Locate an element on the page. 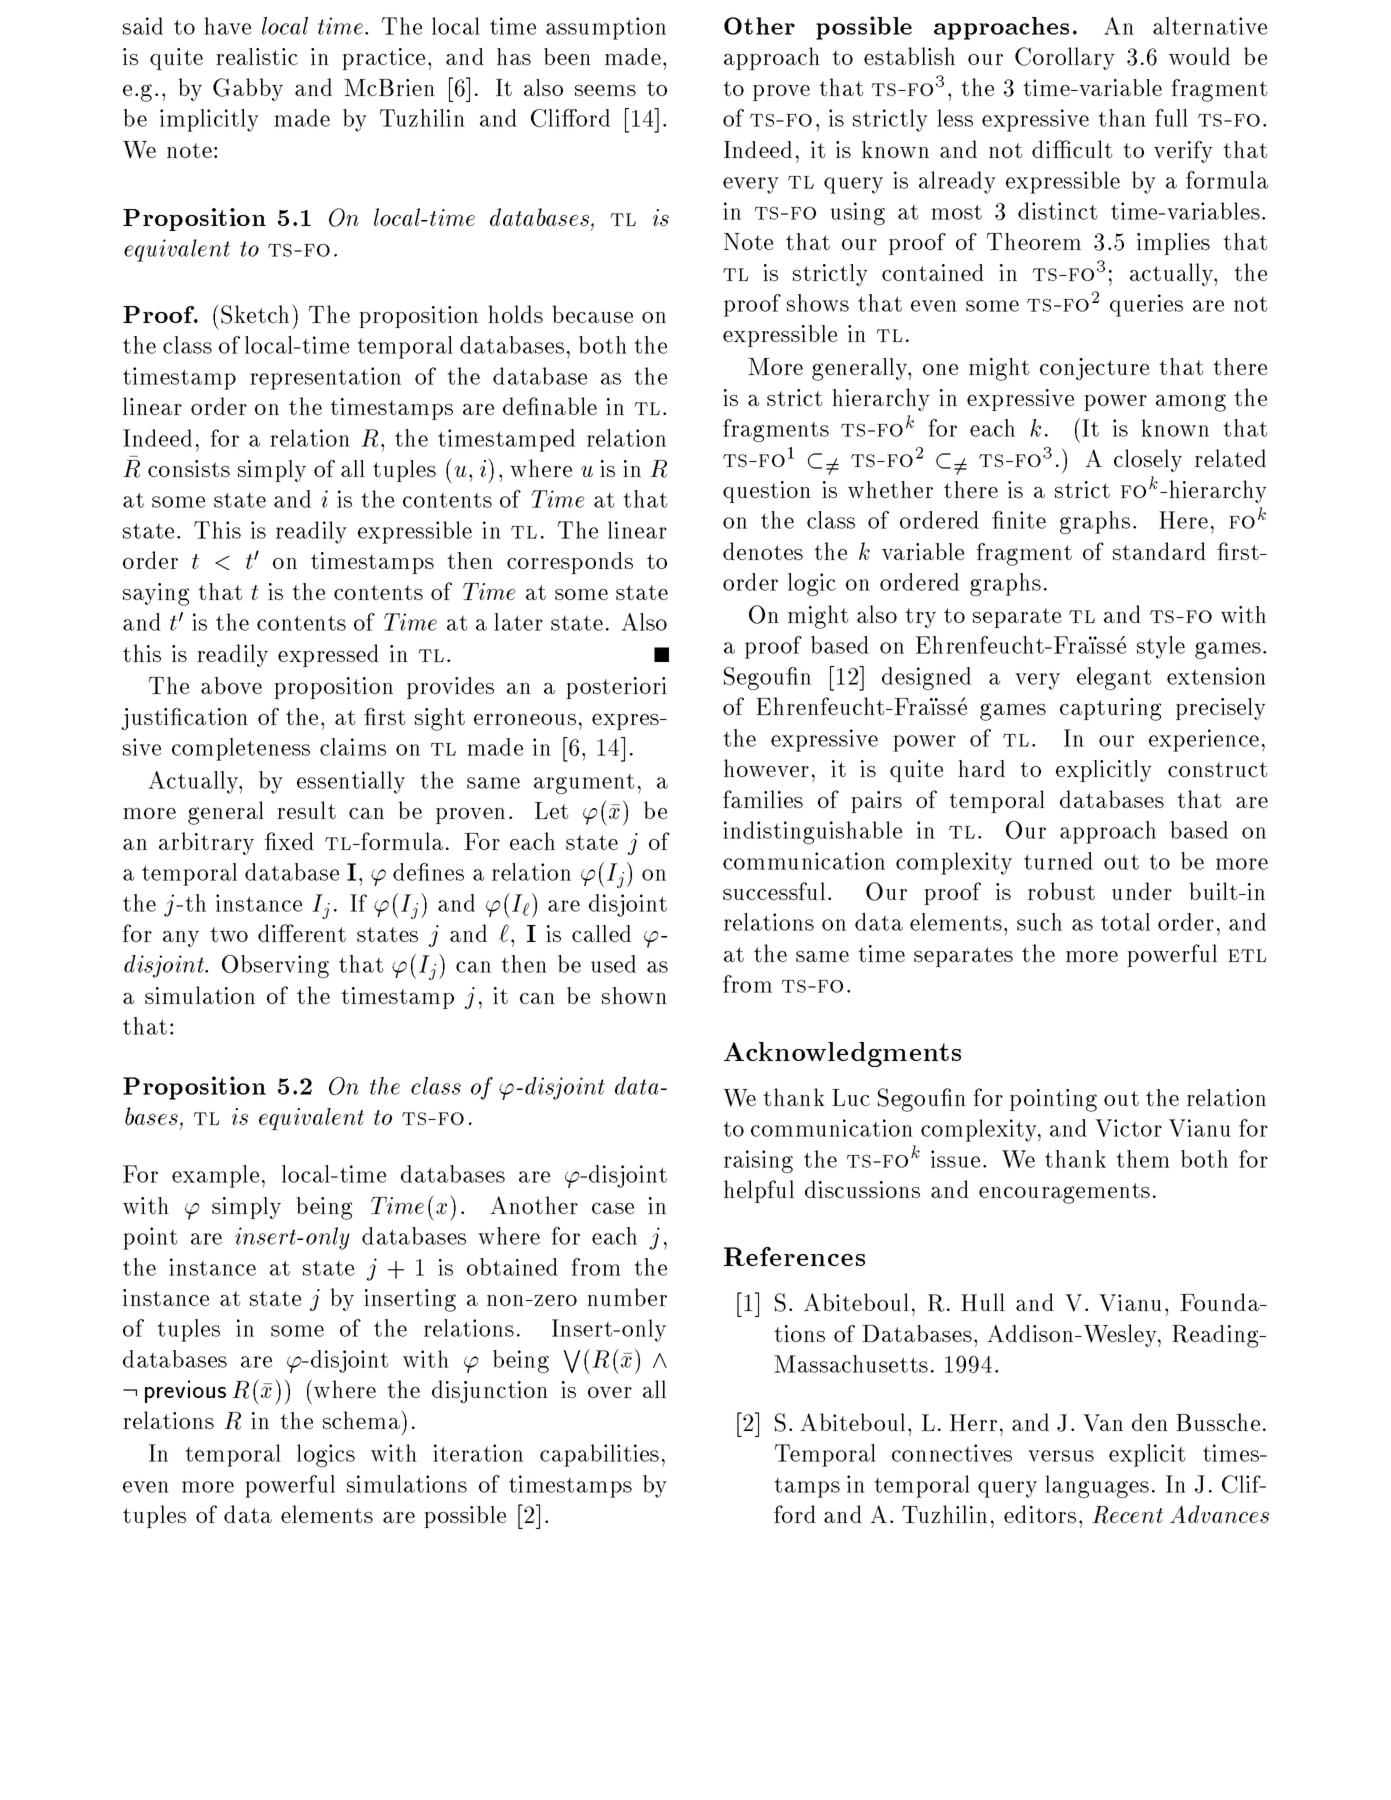  iteration is located at coordinates (478, 1453).
